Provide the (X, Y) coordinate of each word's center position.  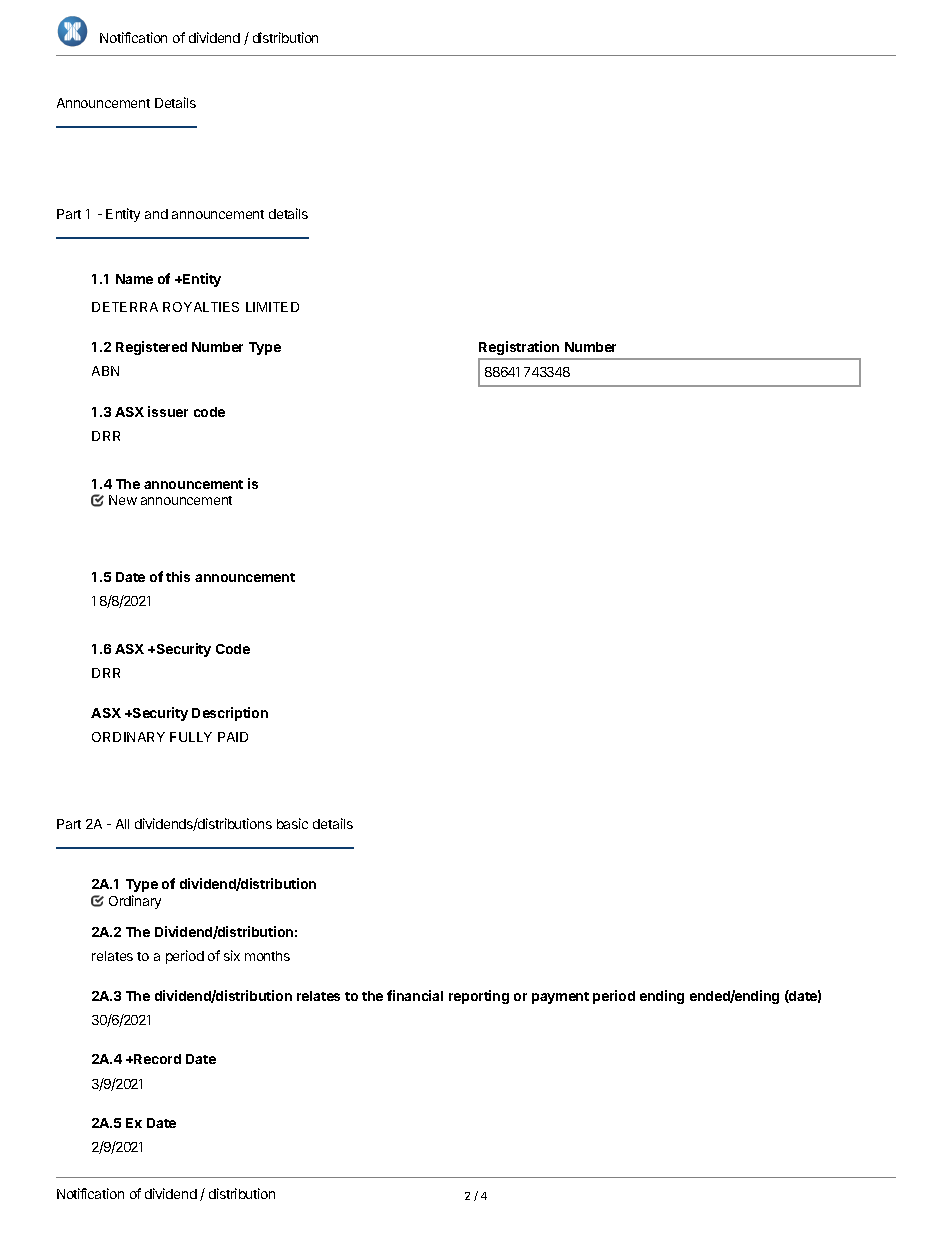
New (123, 500)
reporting (479, 997)
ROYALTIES (201, 307)
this (178, 576)
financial (415, 995)
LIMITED (272, 307)
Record (156, 1059)
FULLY (191, 737)
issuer (168, 411)
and (156, 214)
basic (292, 823)
